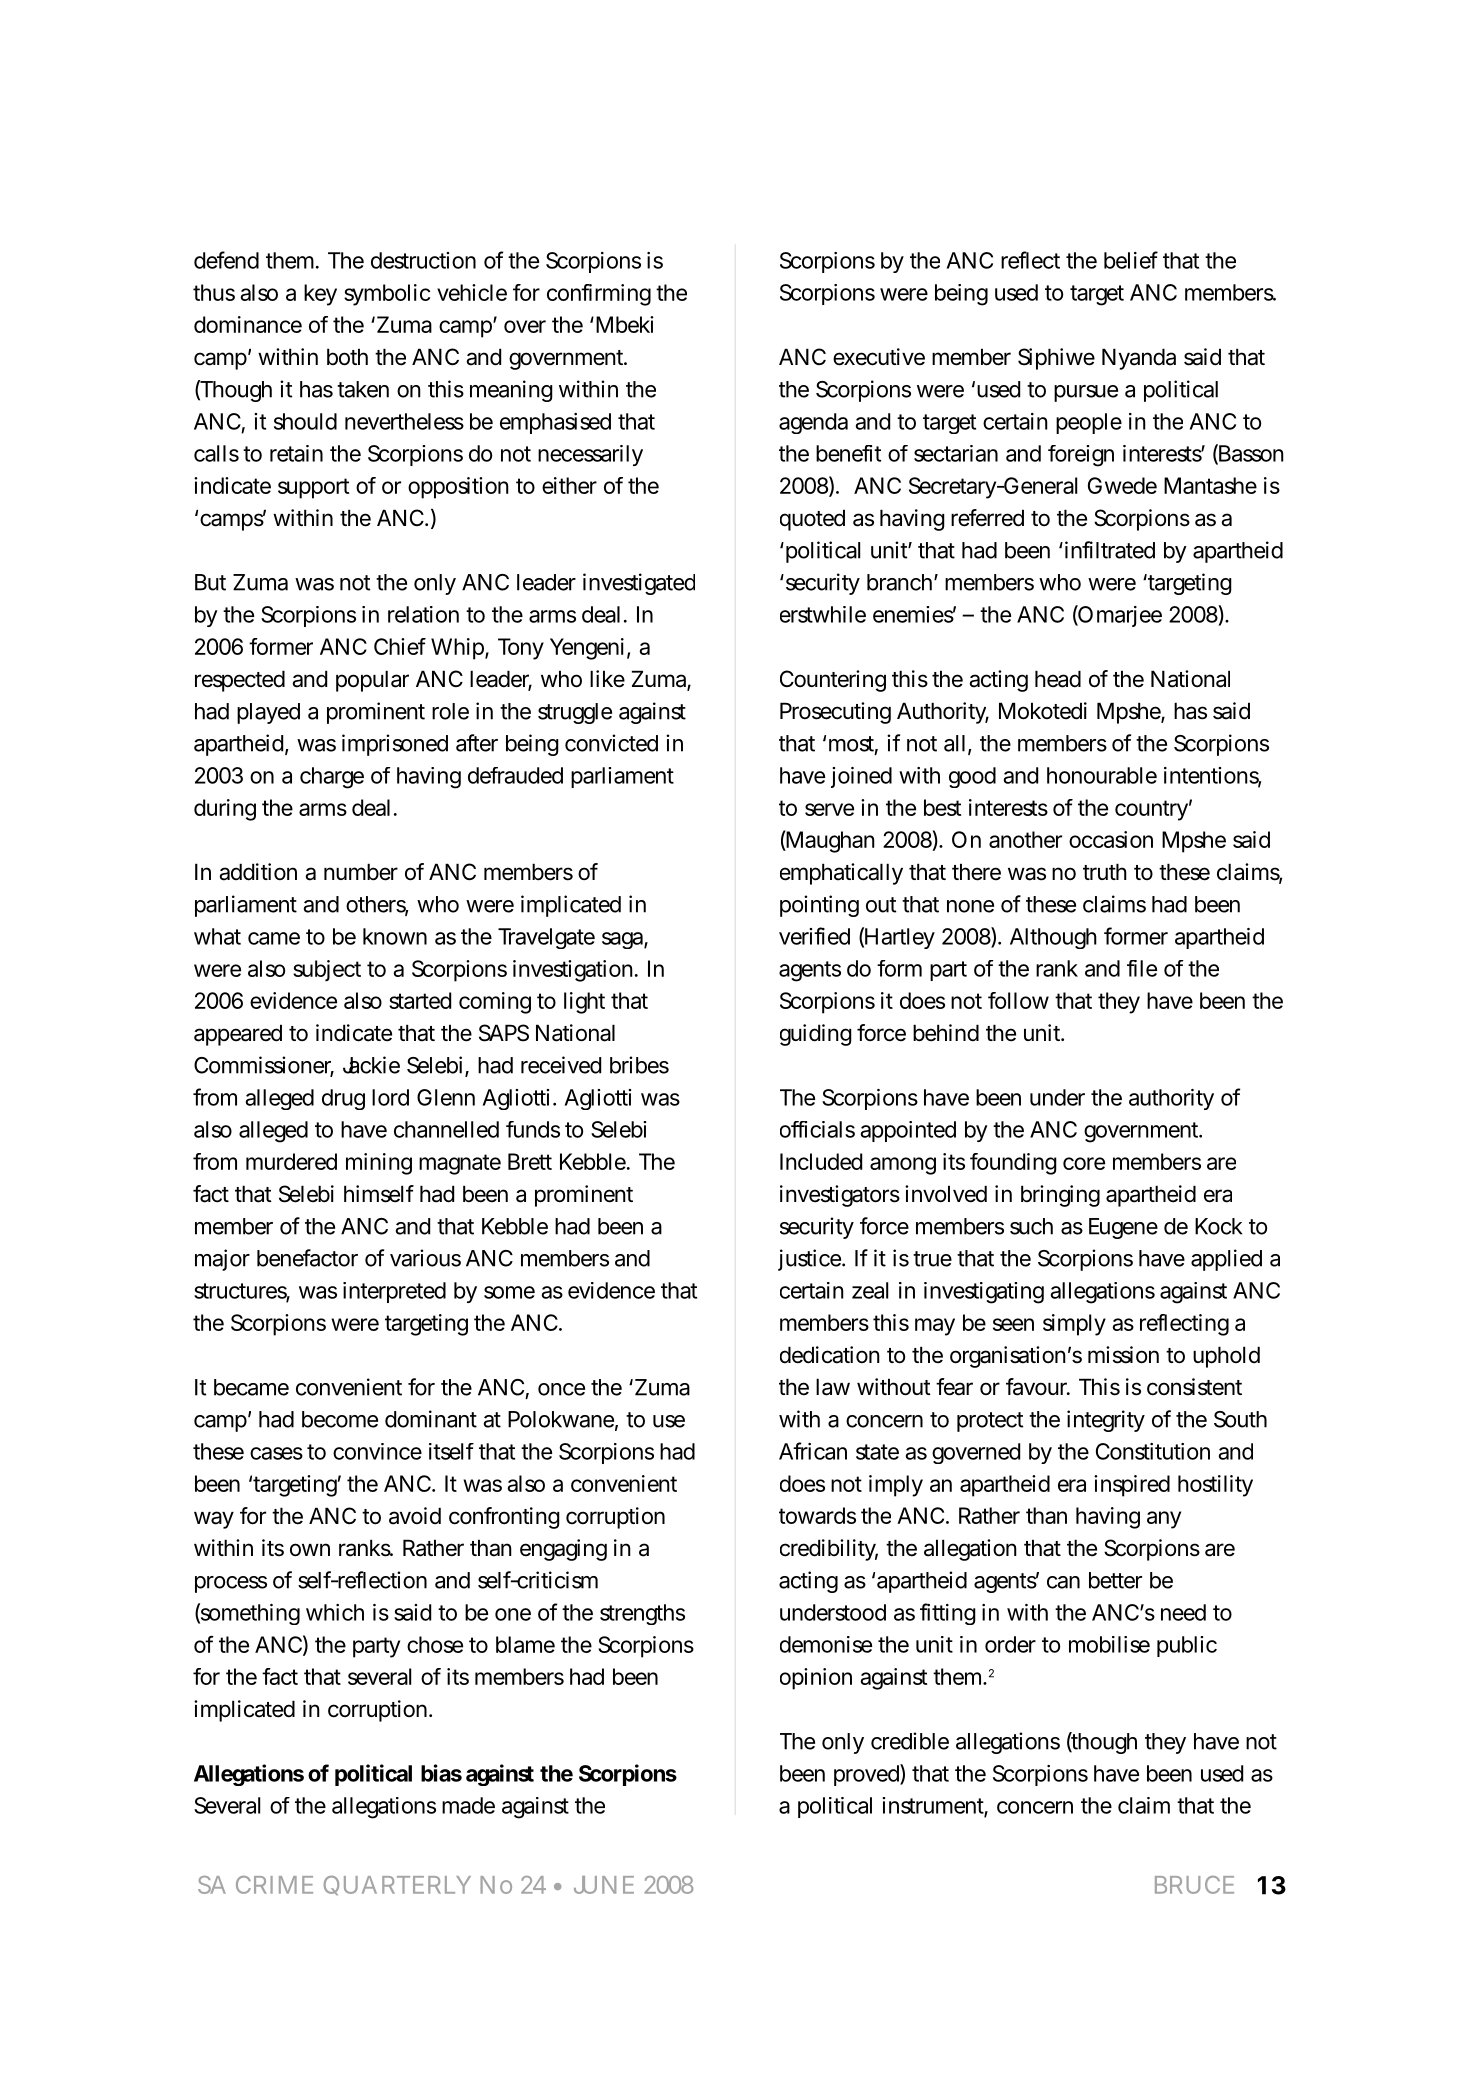  I want to click on BRUCE, so click(1194, 1885).
